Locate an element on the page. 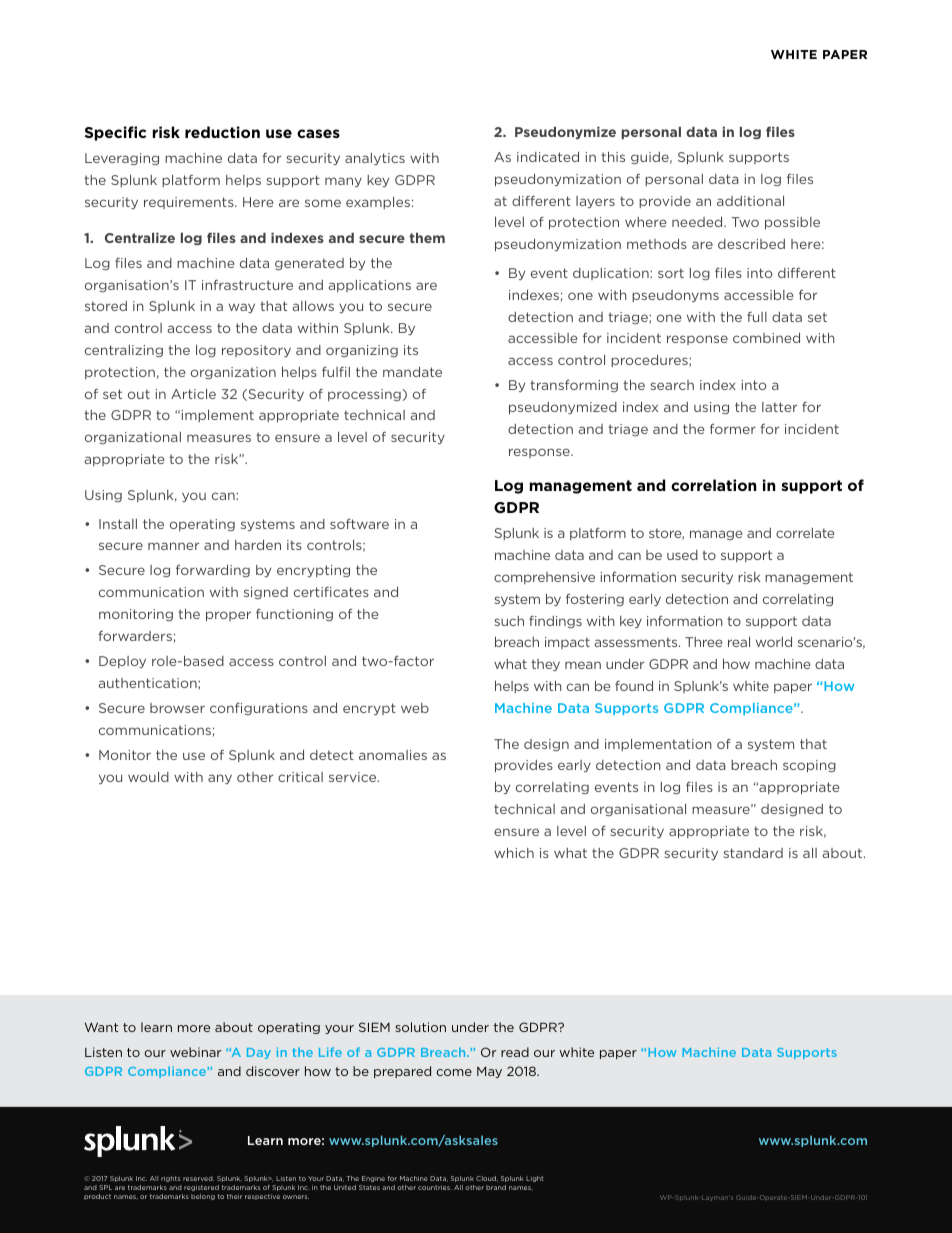 The width and height of the document is (952, 1233). countries is located at coordinates (435, 1187).
